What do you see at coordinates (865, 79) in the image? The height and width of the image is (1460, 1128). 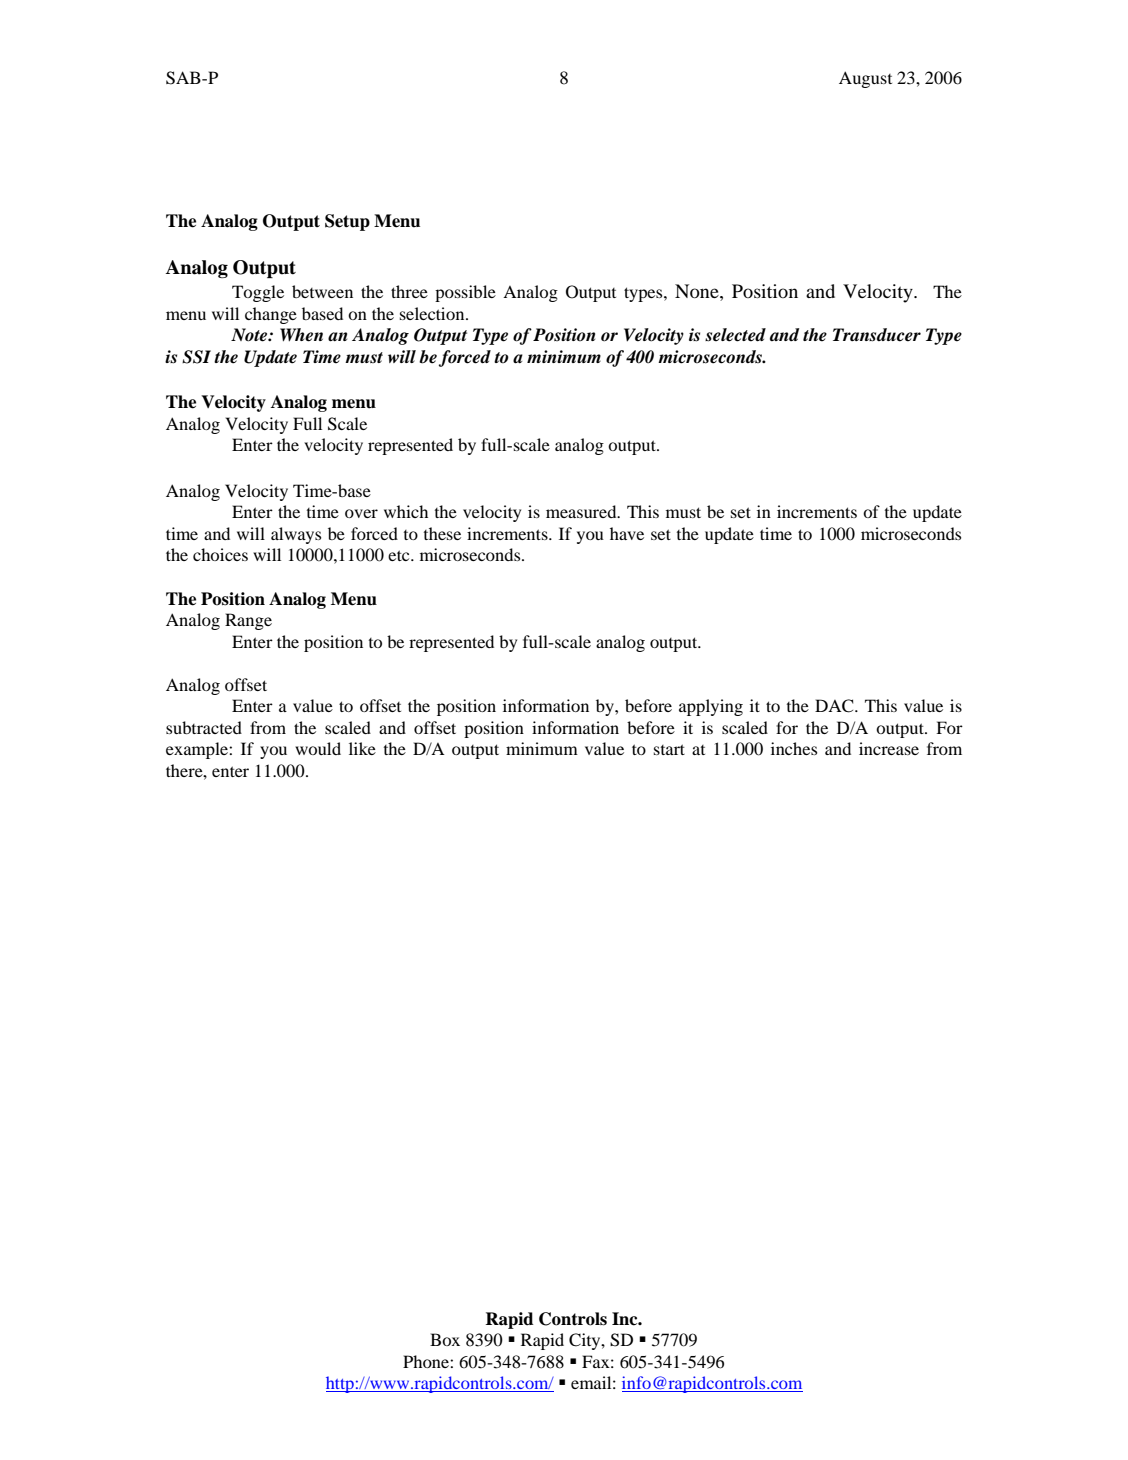 I see `August` at bounding box center [865, 79].
